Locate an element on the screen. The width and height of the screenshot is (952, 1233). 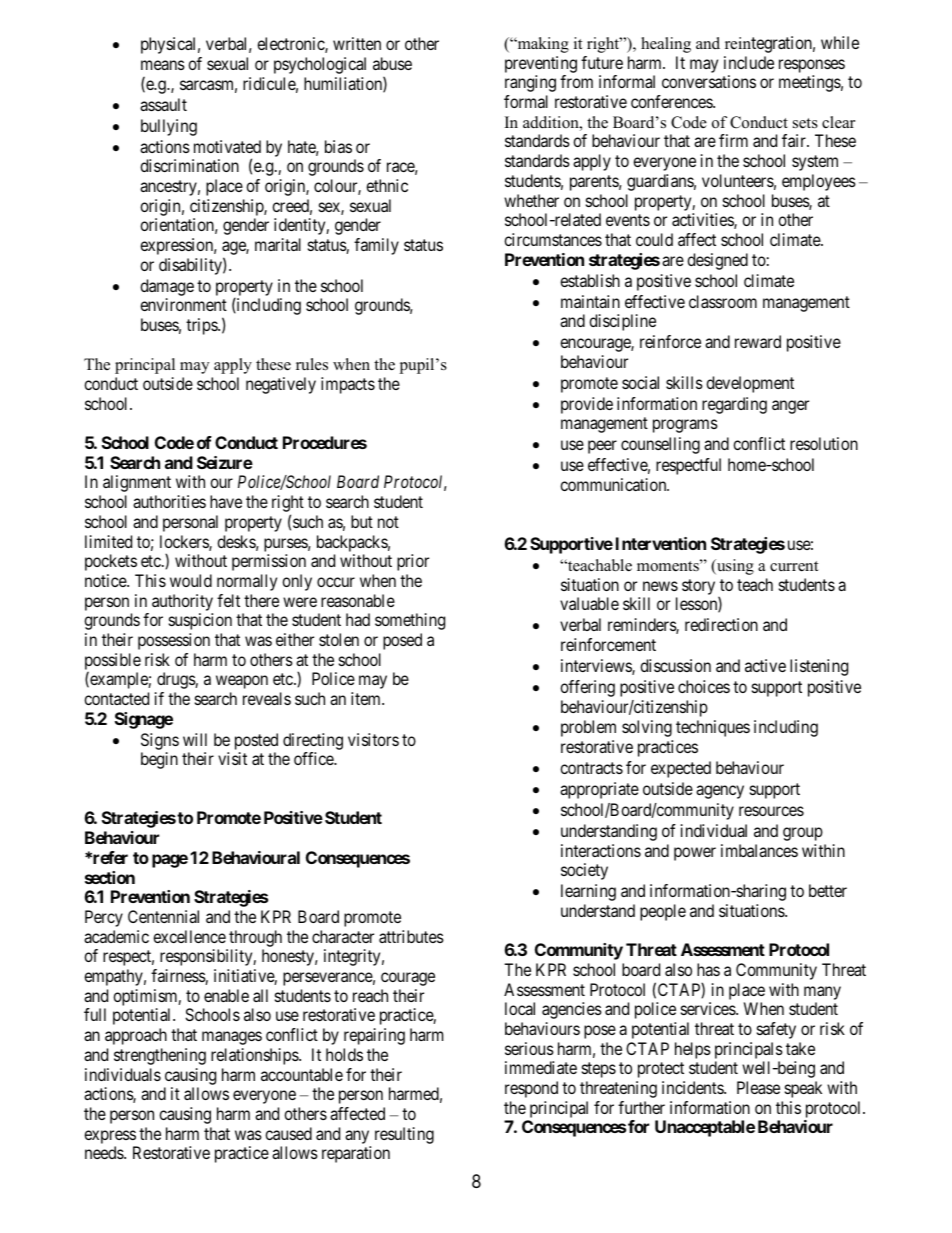
means is located at coordinates (163, 65).
